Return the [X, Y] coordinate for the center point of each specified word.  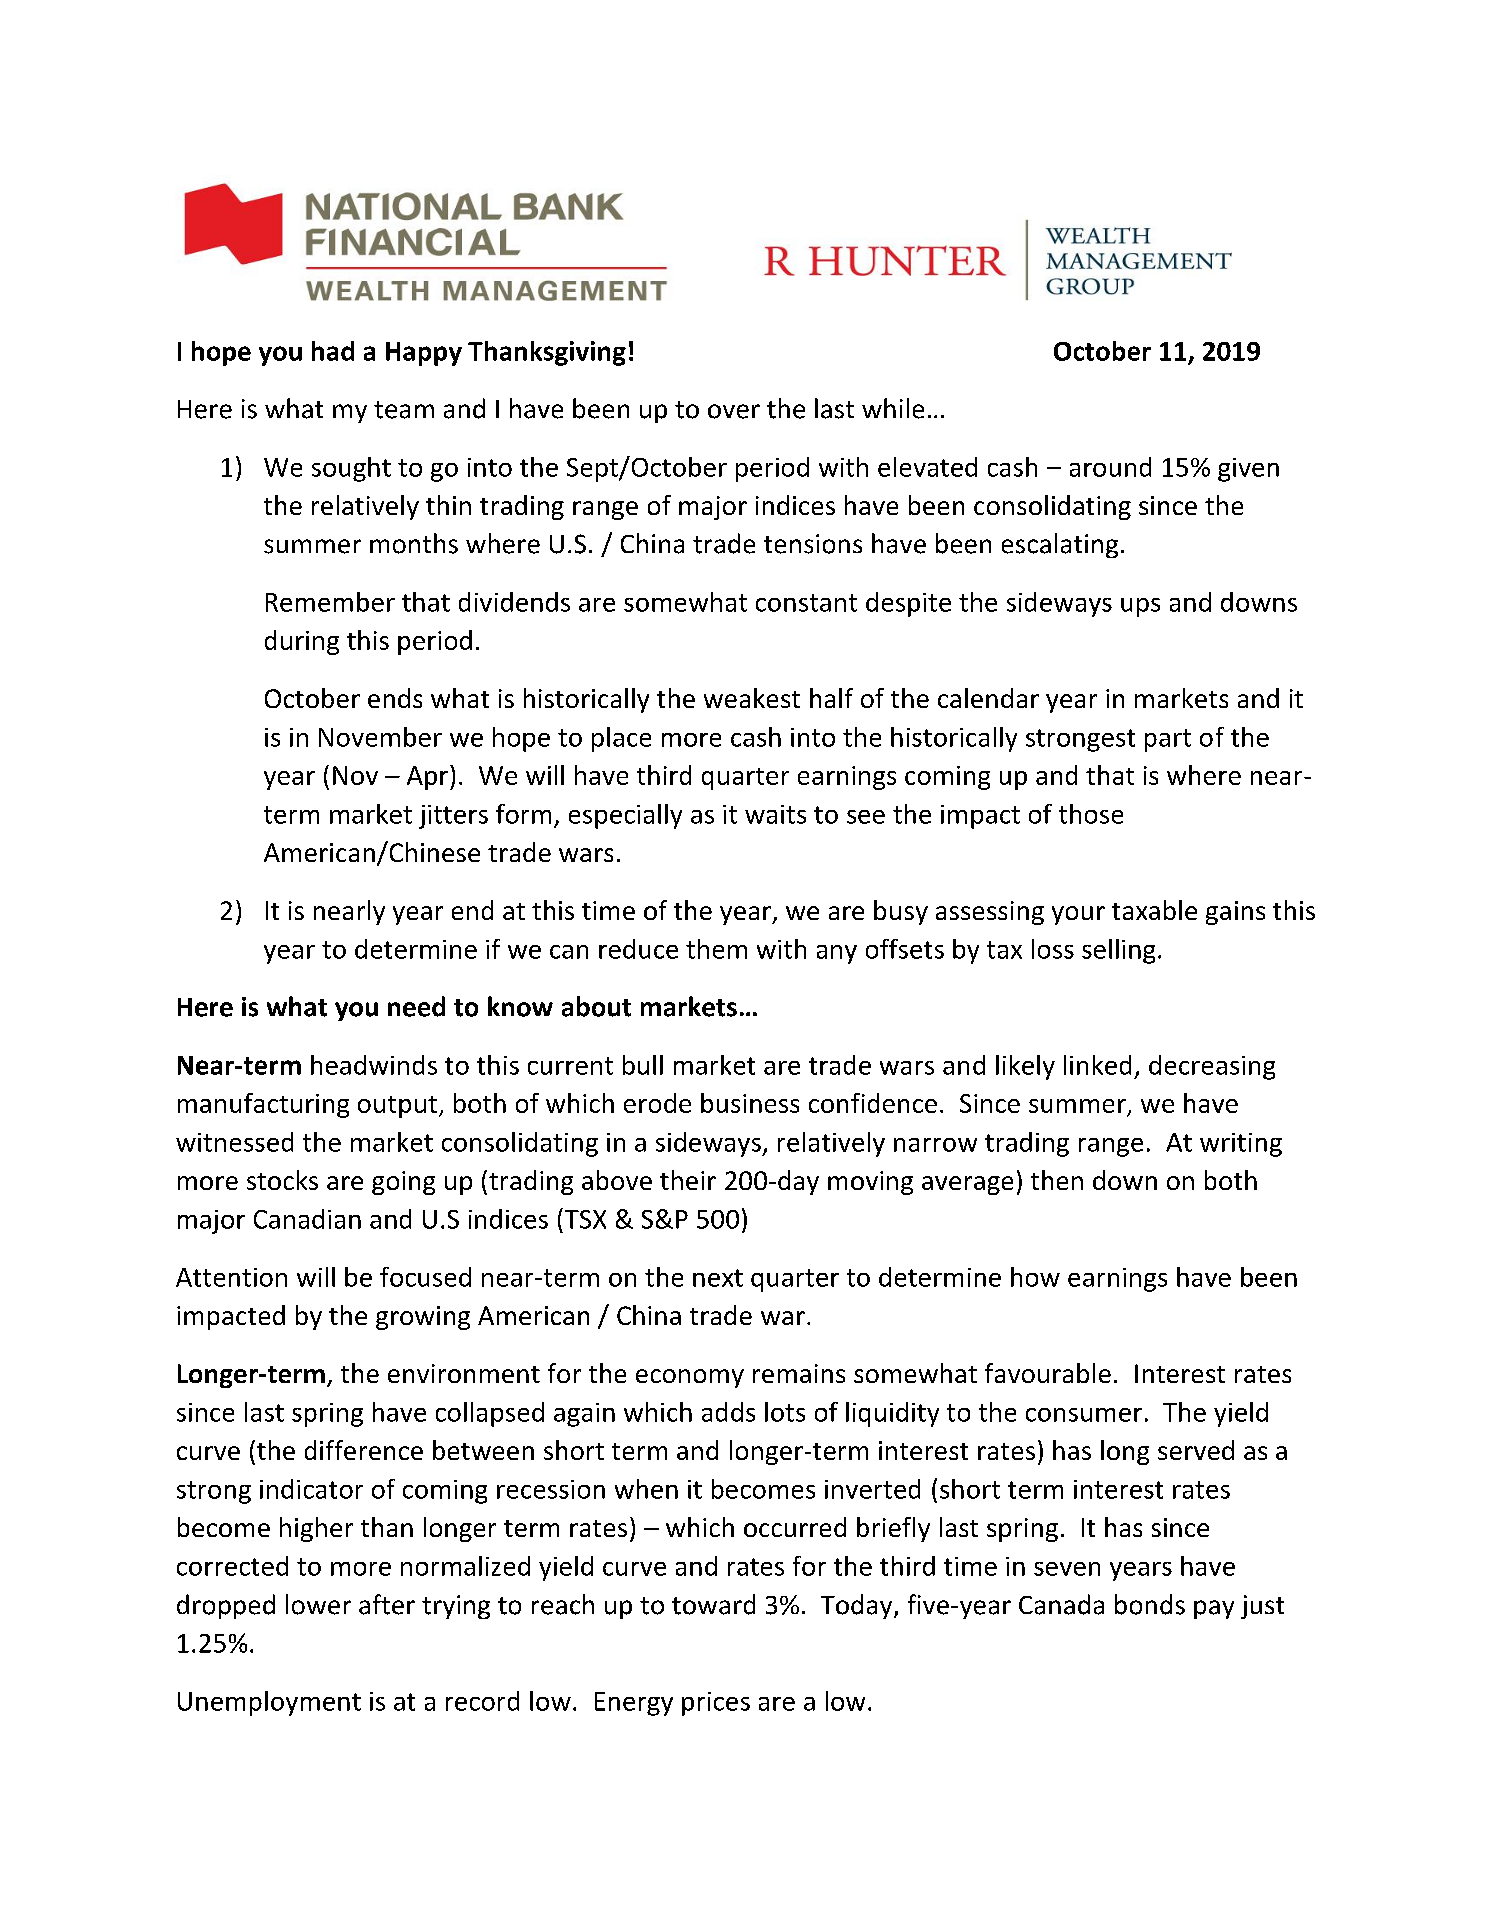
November [380, 737]
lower [318, 1604]
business [750, 1103]
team [404, 410]
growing [423, 1318]
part [1168, 740]
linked [1097, 1065]
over [734, 411]
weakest [752, 698]
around [1110, 467]
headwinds [374, 1065]
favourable [1048, 1373]
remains [799, 1373]
